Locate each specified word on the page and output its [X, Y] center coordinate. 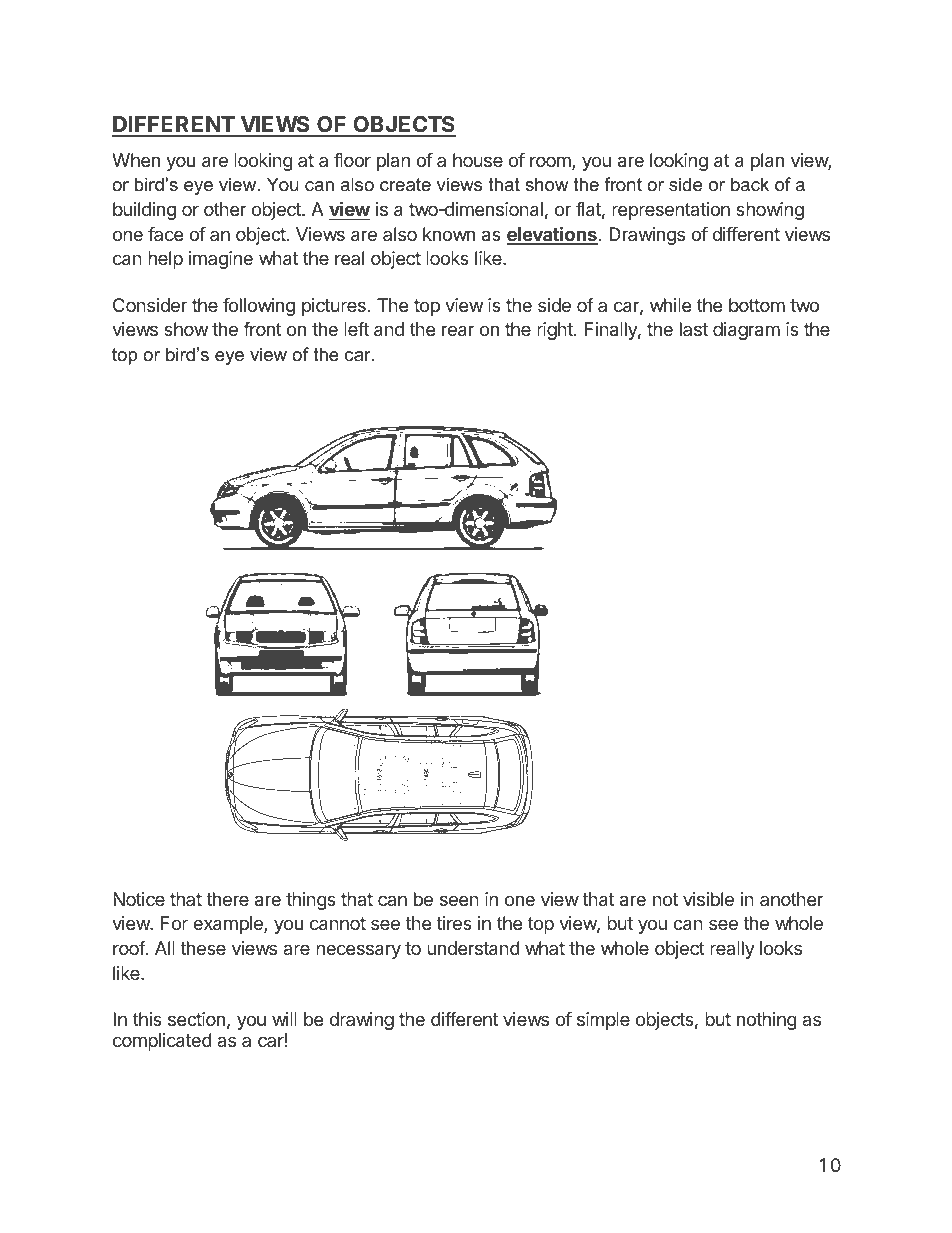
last [694, 329]
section [196, 1019]
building [144, 211]
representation [671, 211]
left [356, 329]
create [405, 185]
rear [458, 331]
